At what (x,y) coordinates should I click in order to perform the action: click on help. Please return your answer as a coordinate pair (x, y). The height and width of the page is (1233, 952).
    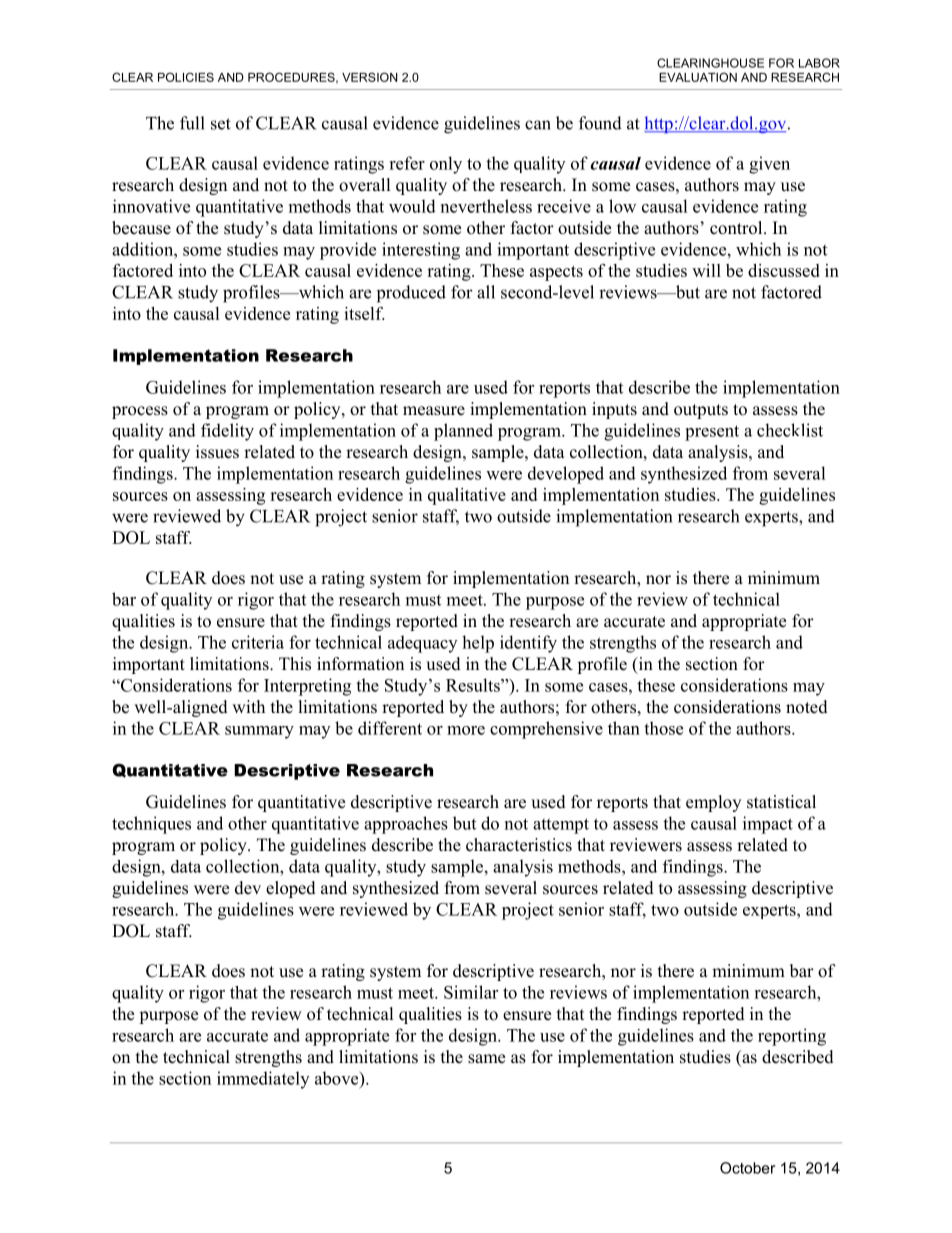
    Looking at the image, I should click on (478, 644).
